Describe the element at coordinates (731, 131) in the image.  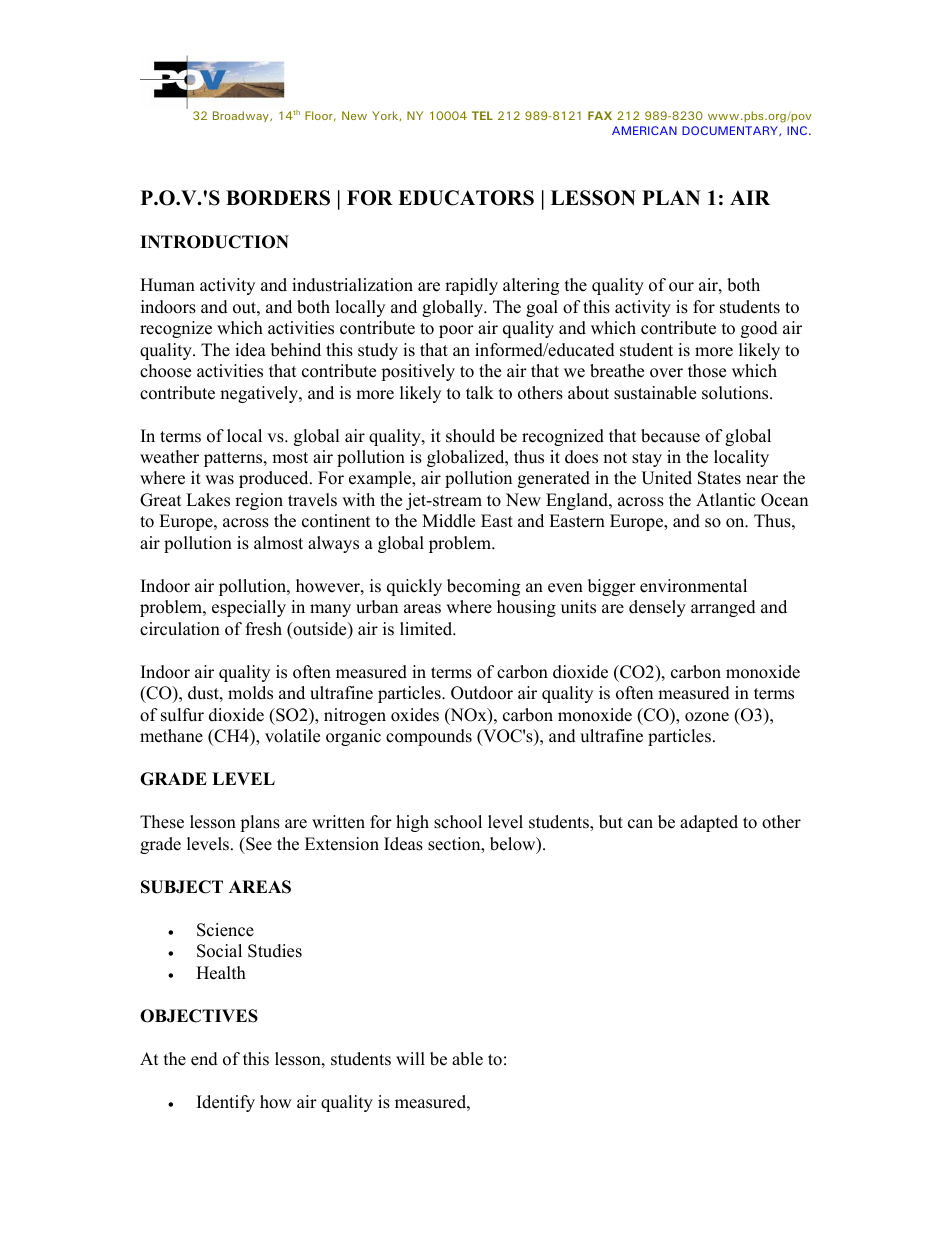
I see `DOCUMENTARY` at that location.
